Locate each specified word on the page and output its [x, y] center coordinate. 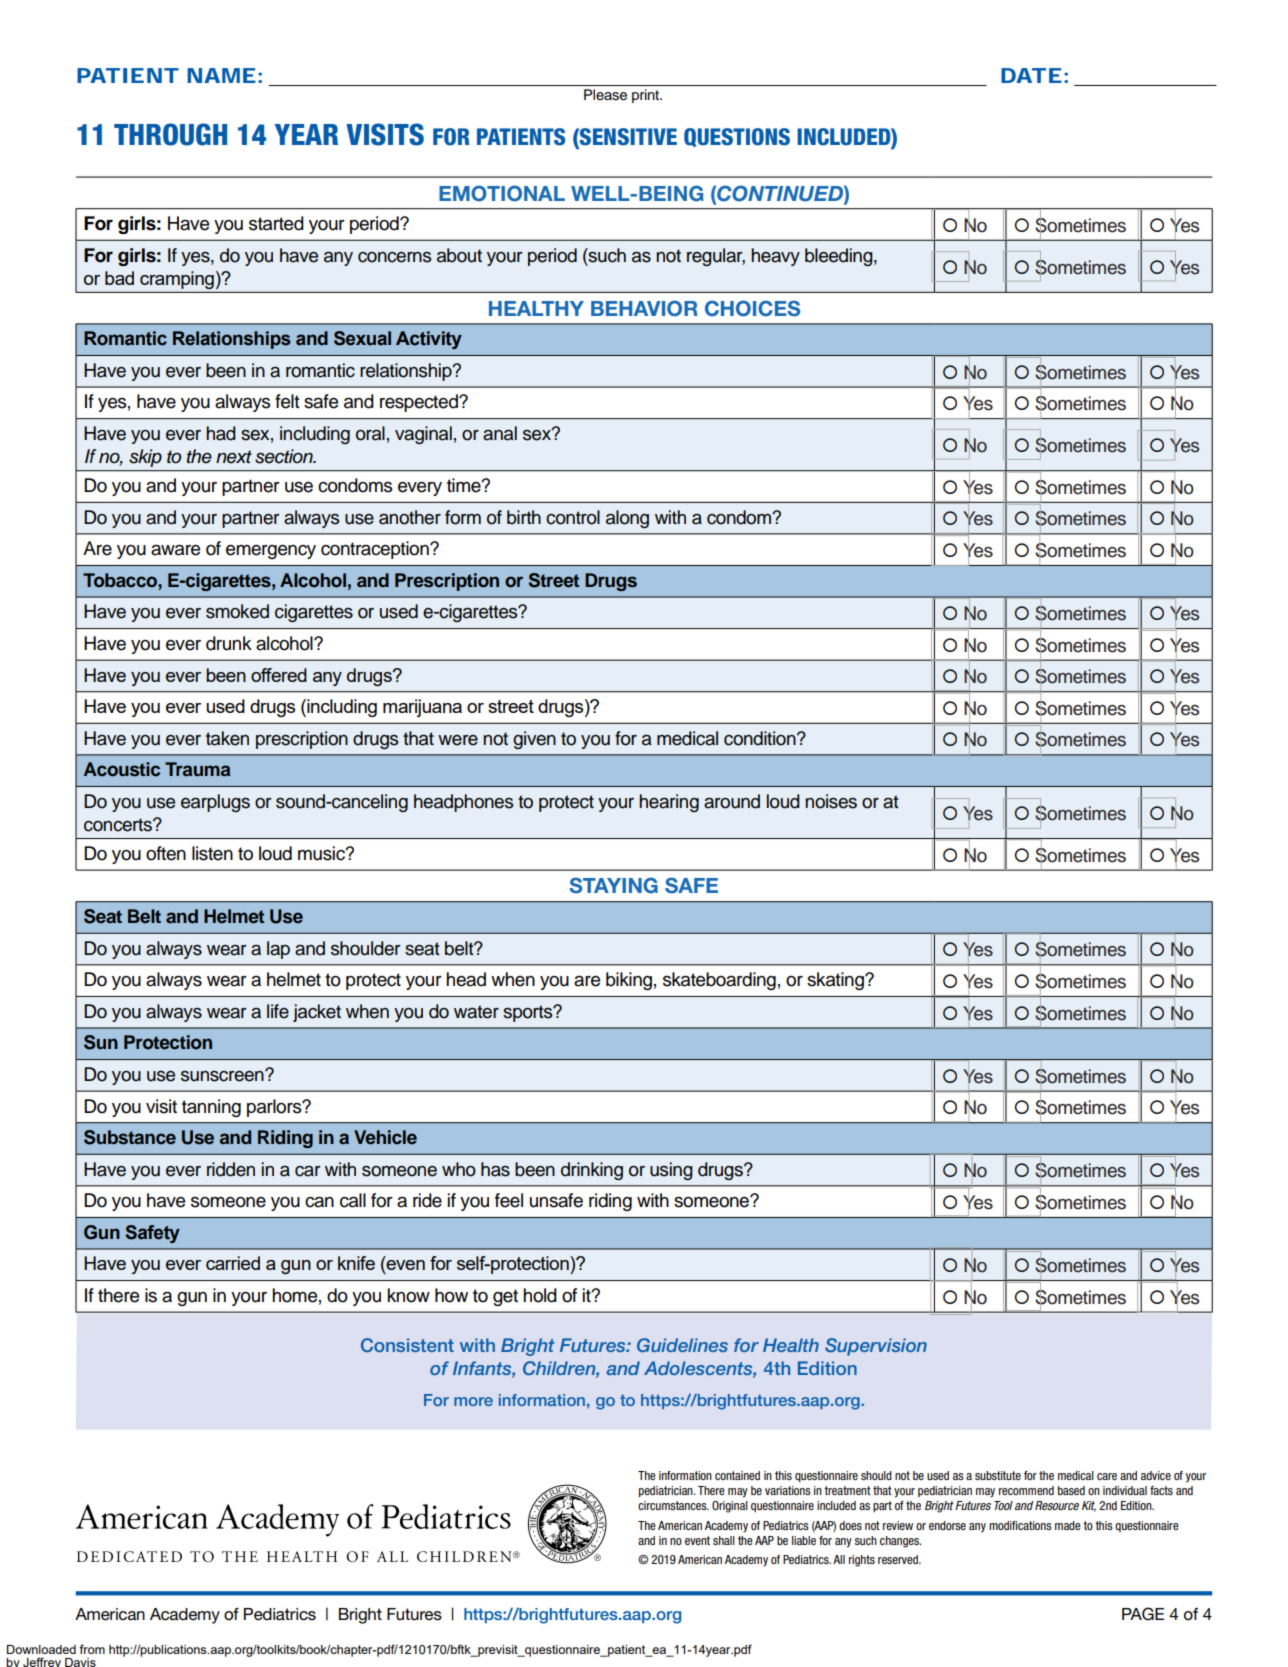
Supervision [876, 1347]
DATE [1031, 75]
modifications [1020, 1525]
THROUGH [170, 134]
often [166, 853]
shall [724, 1540]
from [92, 1649]
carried [233, 1263]
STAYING [613, 885]
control [573, 517]
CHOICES [752, 308]
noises [831, 801]
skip [145, 458]
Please [605, 94]
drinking [592, 1171]
